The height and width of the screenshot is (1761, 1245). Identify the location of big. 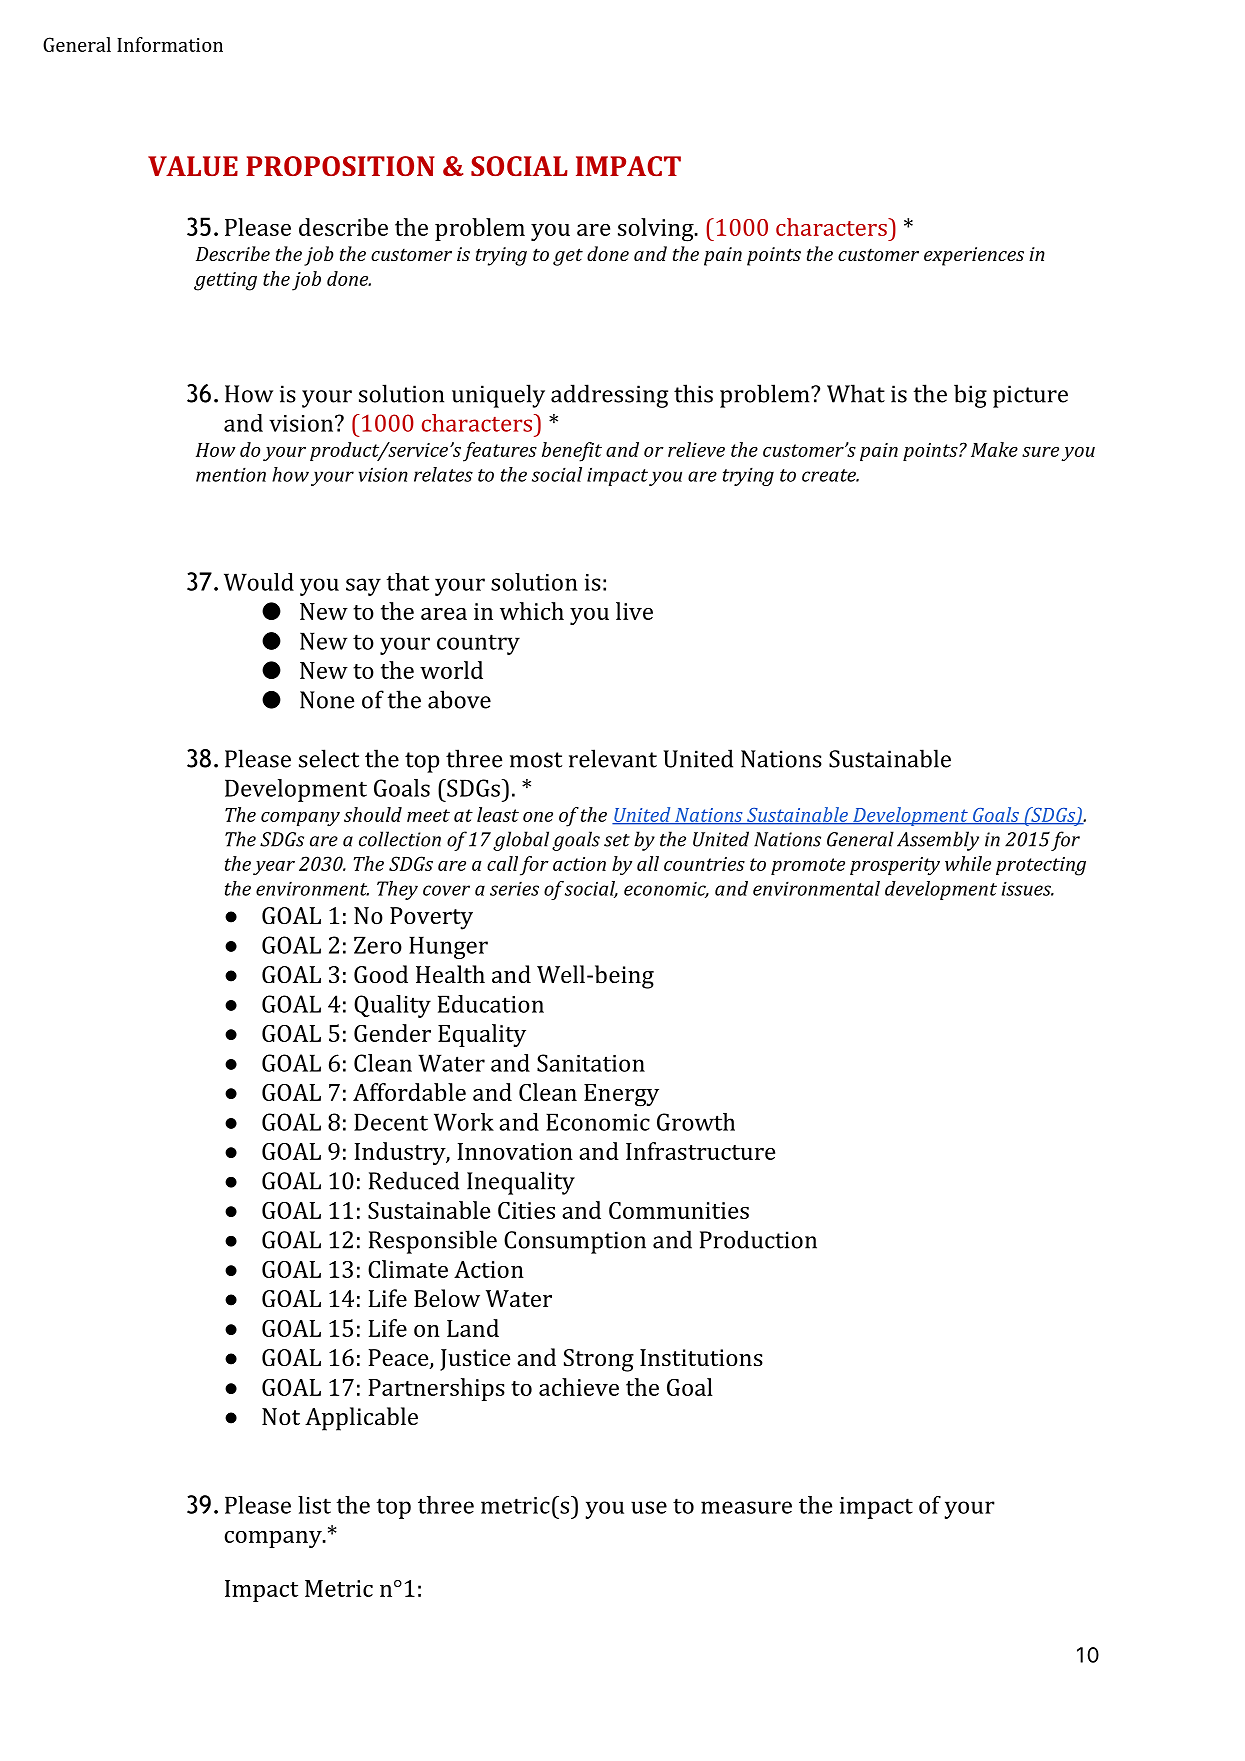
(970, 396).
